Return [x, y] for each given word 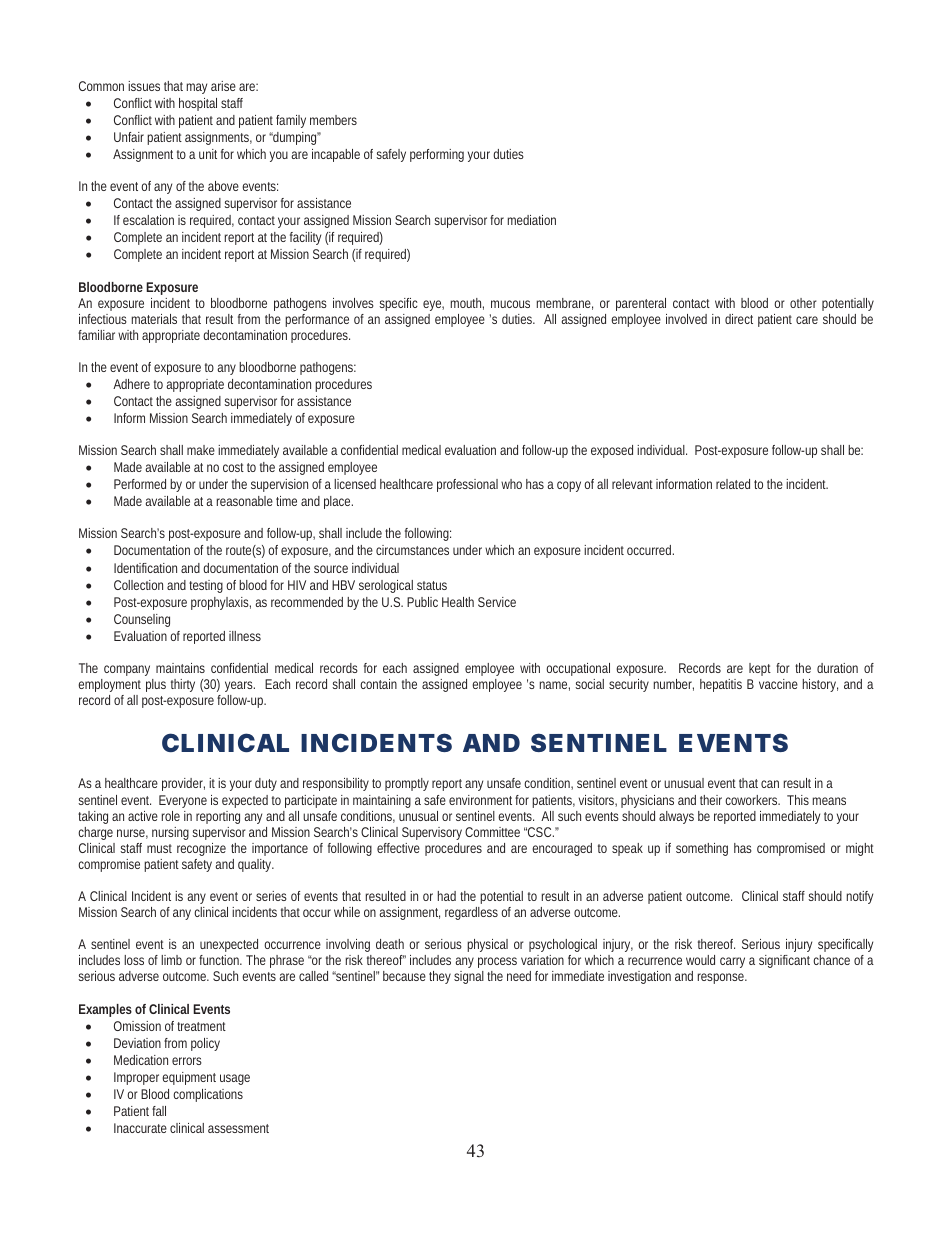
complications [208, 1095]
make [201, 450]
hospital [198, 104]
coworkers [752, 800]
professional [467, 485]
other [803, 303]
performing [437, 155]
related [733, 484]
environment [482, 800]
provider [183, 784]
